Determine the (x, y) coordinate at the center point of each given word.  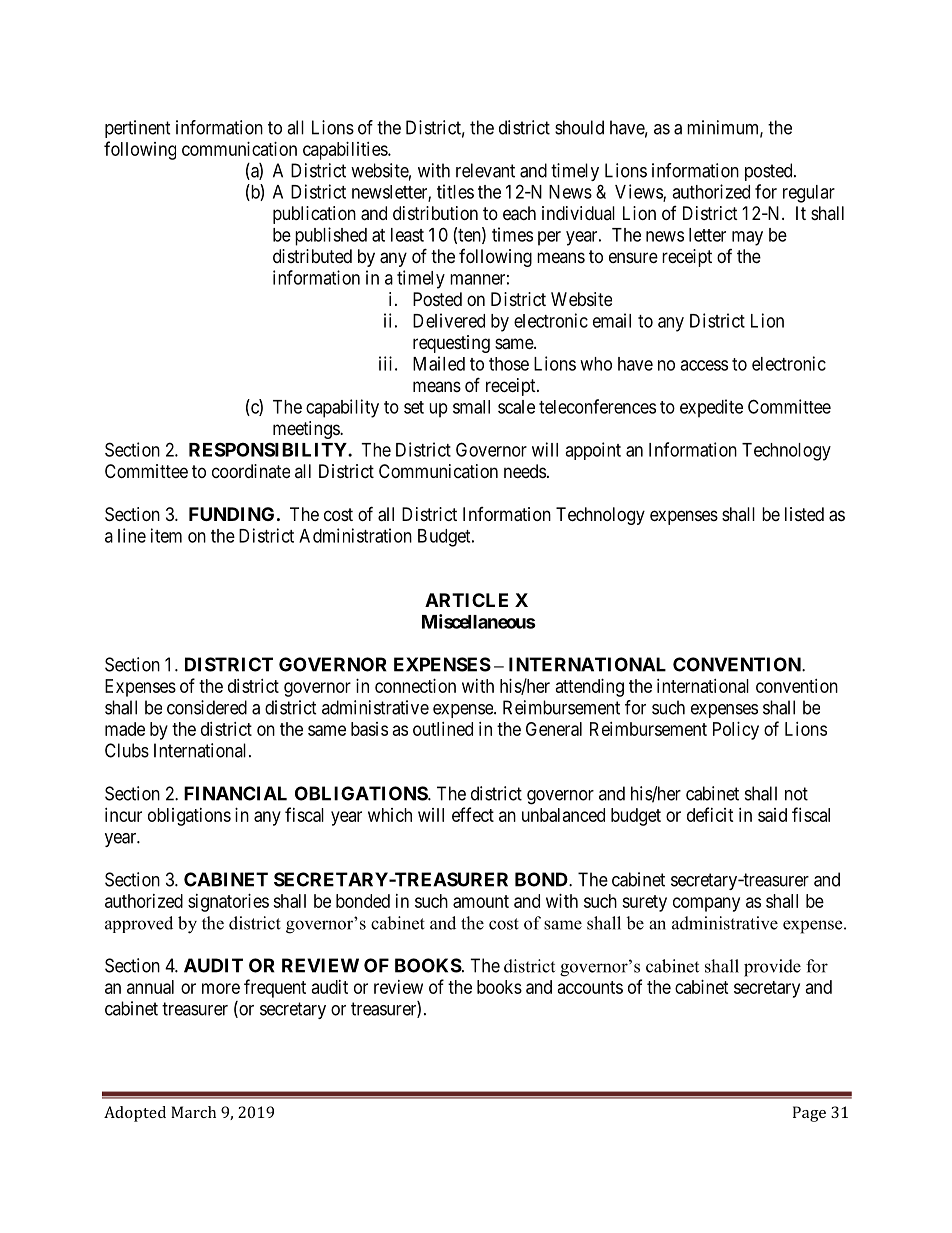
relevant (485, 170)
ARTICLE (466, 600)
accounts (590, 987)
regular (809, 194)
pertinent (138, 129)
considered (207, 707)
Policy (736, 731)
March (193, 1112)
